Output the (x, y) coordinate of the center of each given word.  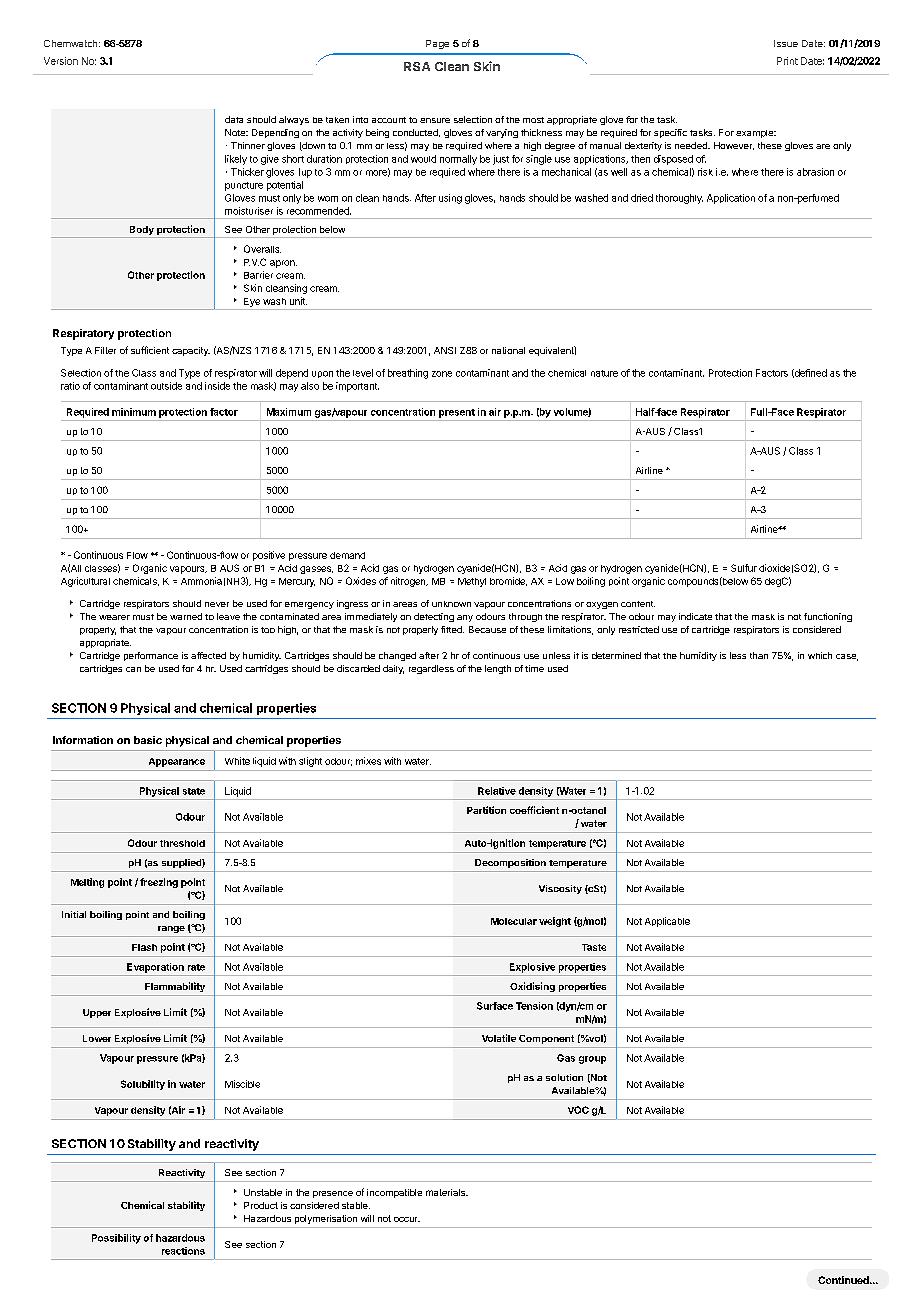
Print (787, 61)
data (234, 119)
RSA (417, 66)
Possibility (116, 1239)
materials (447, 1192)
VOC (578, 1110)
